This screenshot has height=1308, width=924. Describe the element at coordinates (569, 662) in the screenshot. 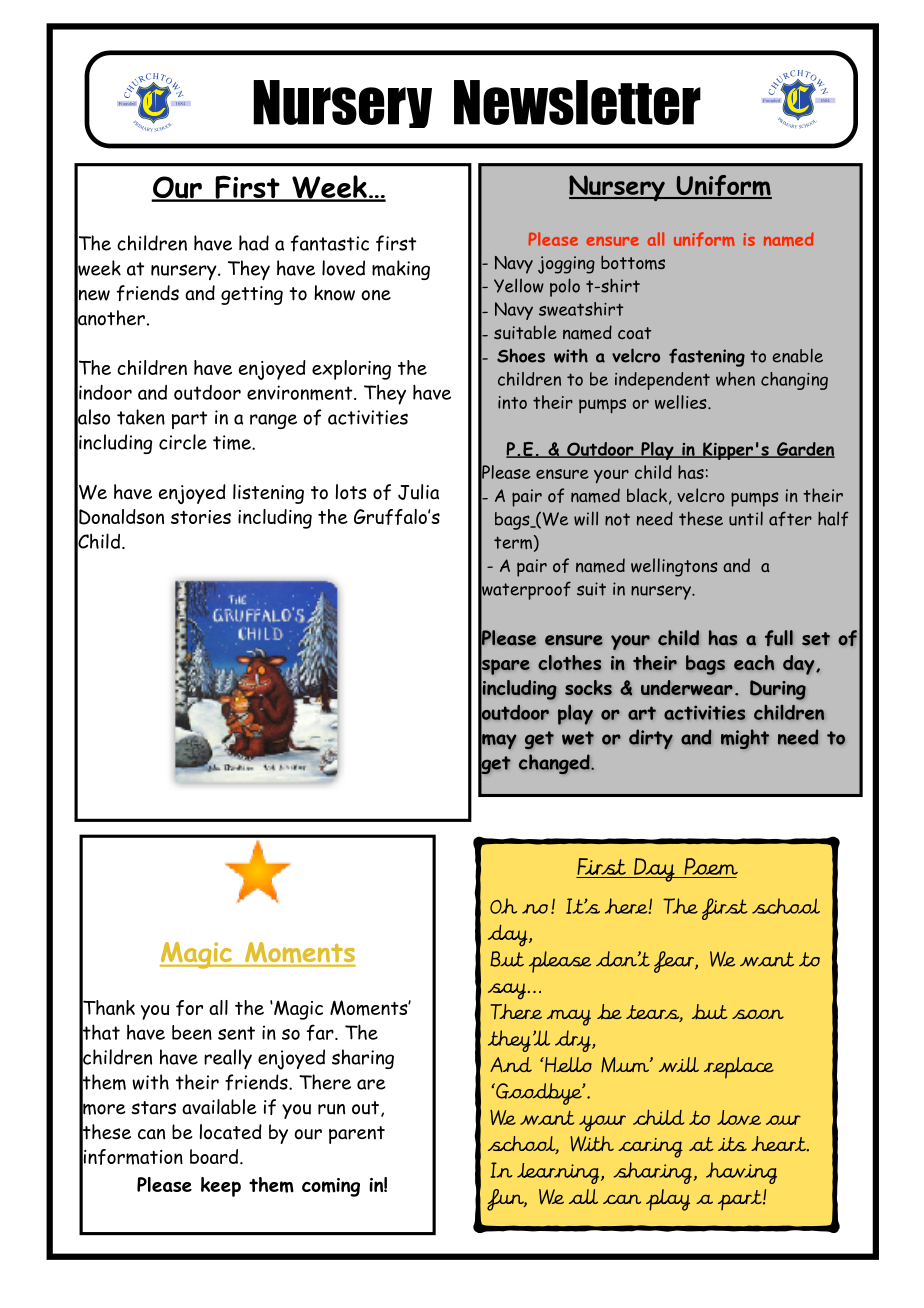

I see `clothes` at that location.
